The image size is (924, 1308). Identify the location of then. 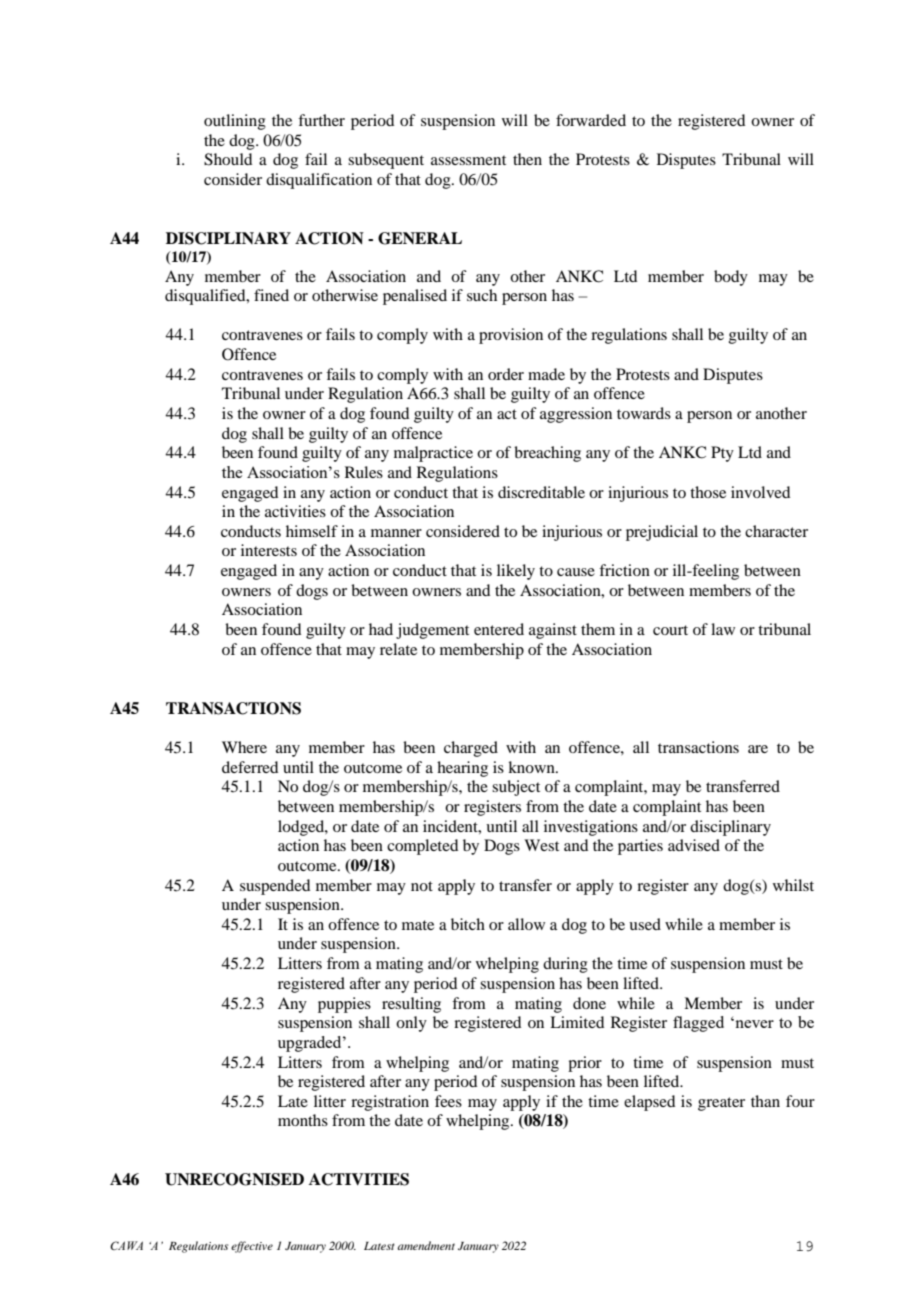
(527, 159).
